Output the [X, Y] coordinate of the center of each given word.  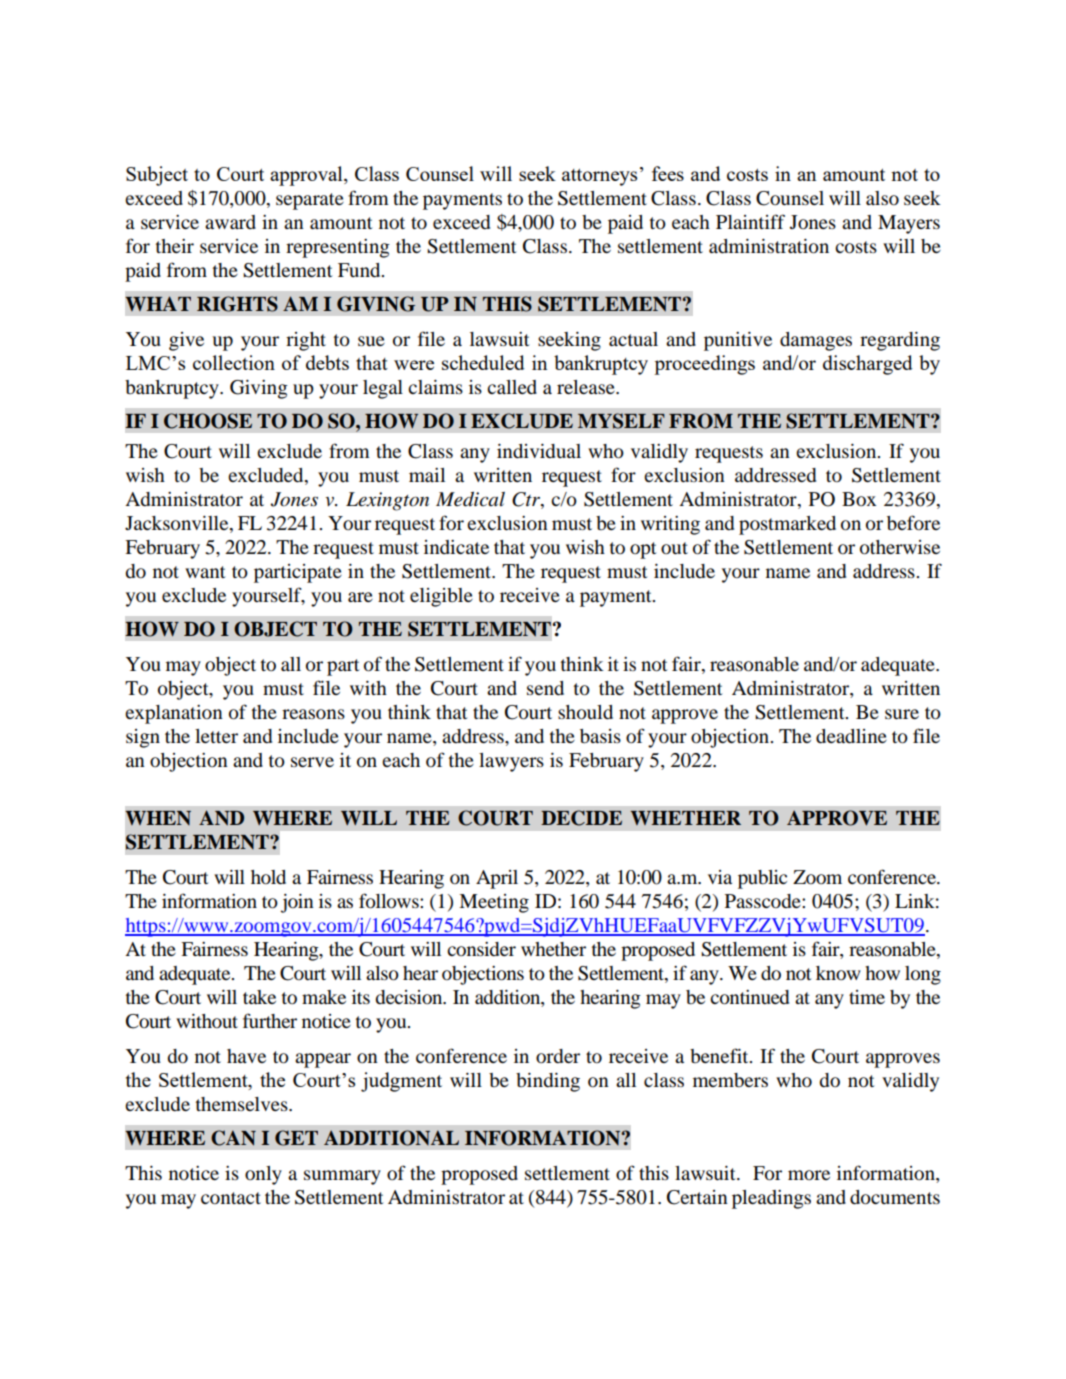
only [263, 1175]
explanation [174, 714]
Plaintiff [750, 221]
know [838, 973]
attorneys [599, 177]
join [297, 903]
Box [859, 499]
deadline [851, 736]
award [230, 222]
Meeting [494, 903]
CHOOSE [208, 421]
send [545, 688]
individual [539, 451]
